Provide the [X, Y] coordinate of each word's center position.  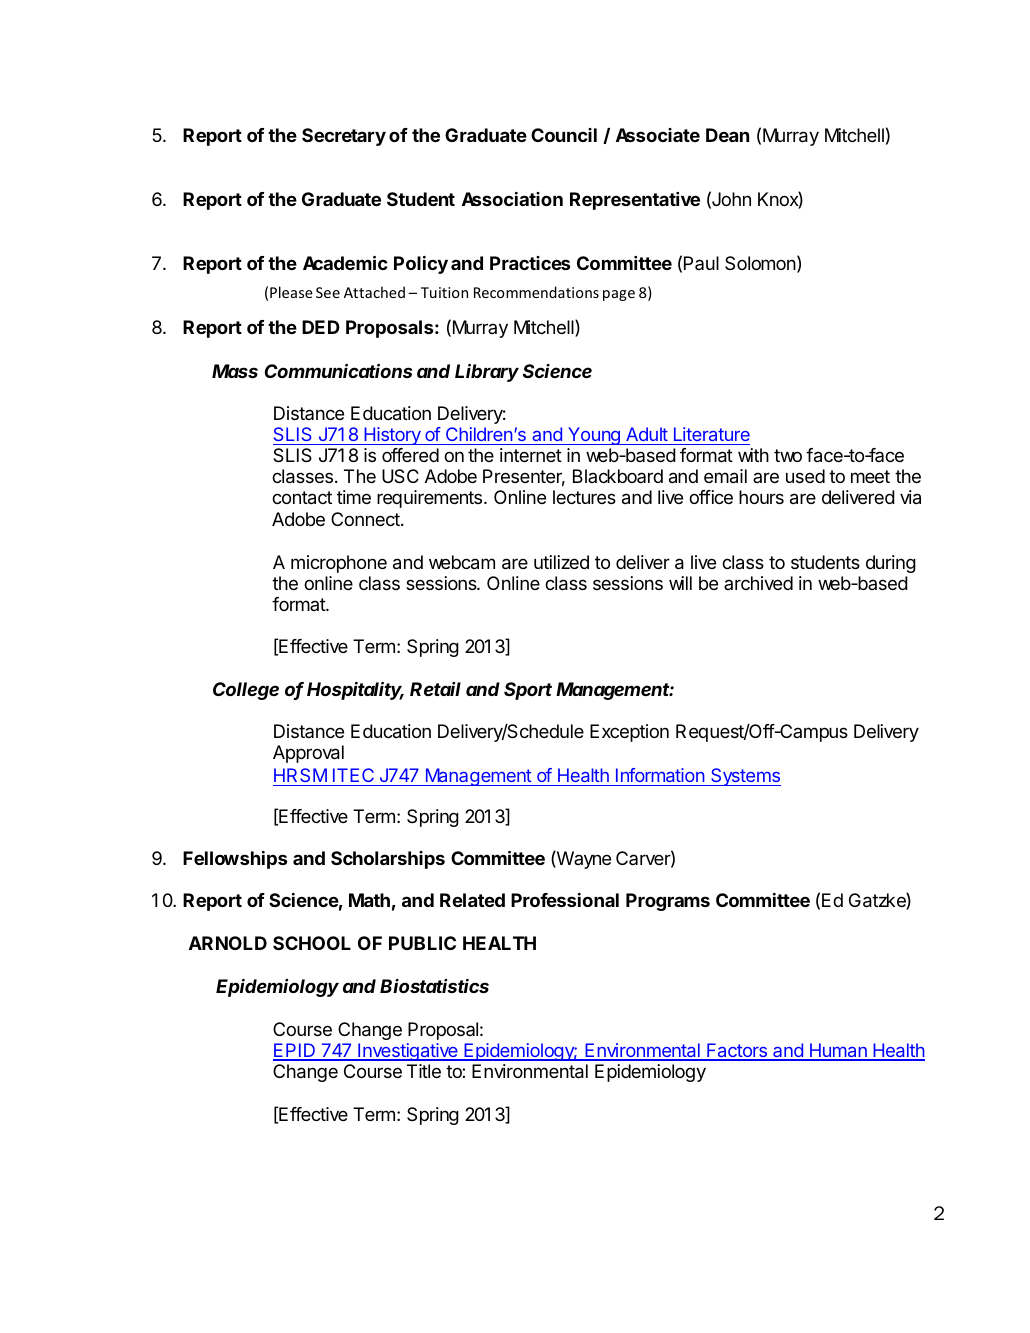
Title [424, 1071]
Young [594, 436]
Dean [727, 135]
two [788, 455]
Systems [745, 777]
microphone [339, 564]
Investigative [408, 1052]
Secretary [344, 137]
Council [564, 135]
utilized [561, 562]
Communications [338, 371]
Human [838, 1051]
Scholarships [388, 860]
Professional [565, 900]
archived [758, 583]
